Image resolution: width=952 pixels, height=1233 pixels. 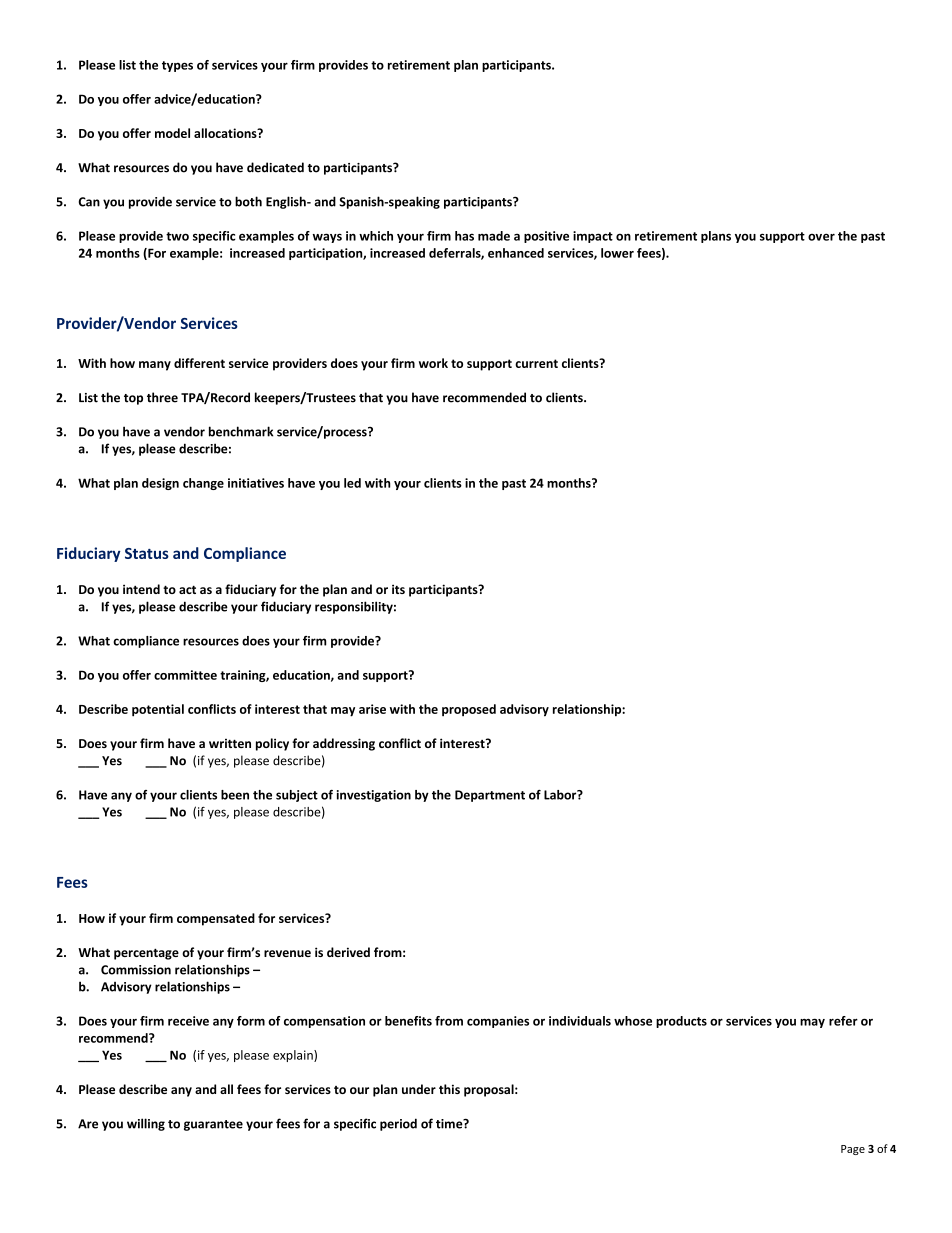 I want to click on proposed, so click(x=469, y=710).
